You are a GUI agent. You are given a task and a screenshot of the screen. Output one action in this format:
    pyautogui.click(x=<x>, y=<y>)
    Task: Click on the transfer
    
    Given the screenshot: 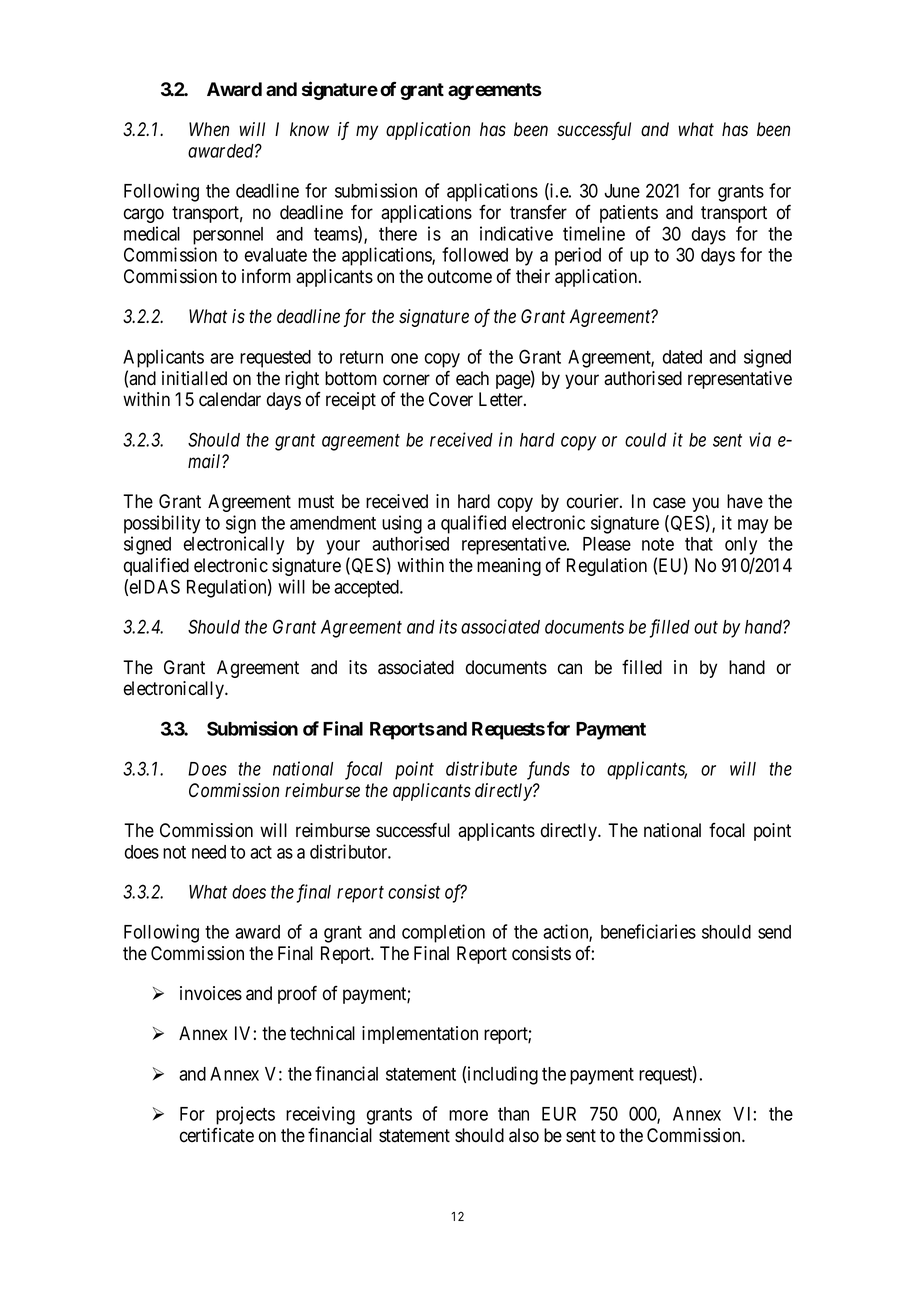 What is the action you would take?
    pyautogui.click(x=538, y=212)
